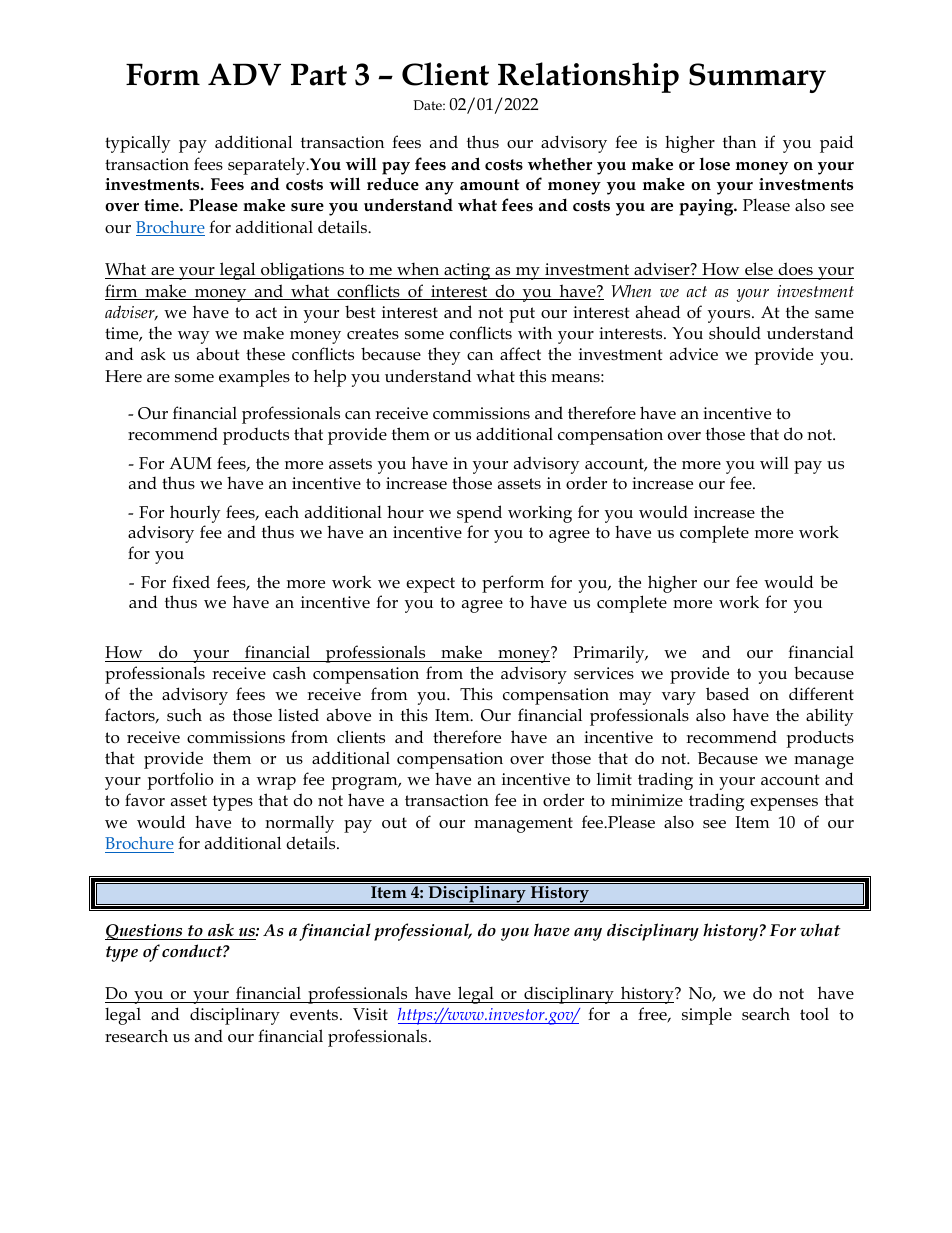 This document has height=1233, width=952. What do you see at coordinates (444, 356) in the document?
I see `they` at bounding box center [444, 356].
